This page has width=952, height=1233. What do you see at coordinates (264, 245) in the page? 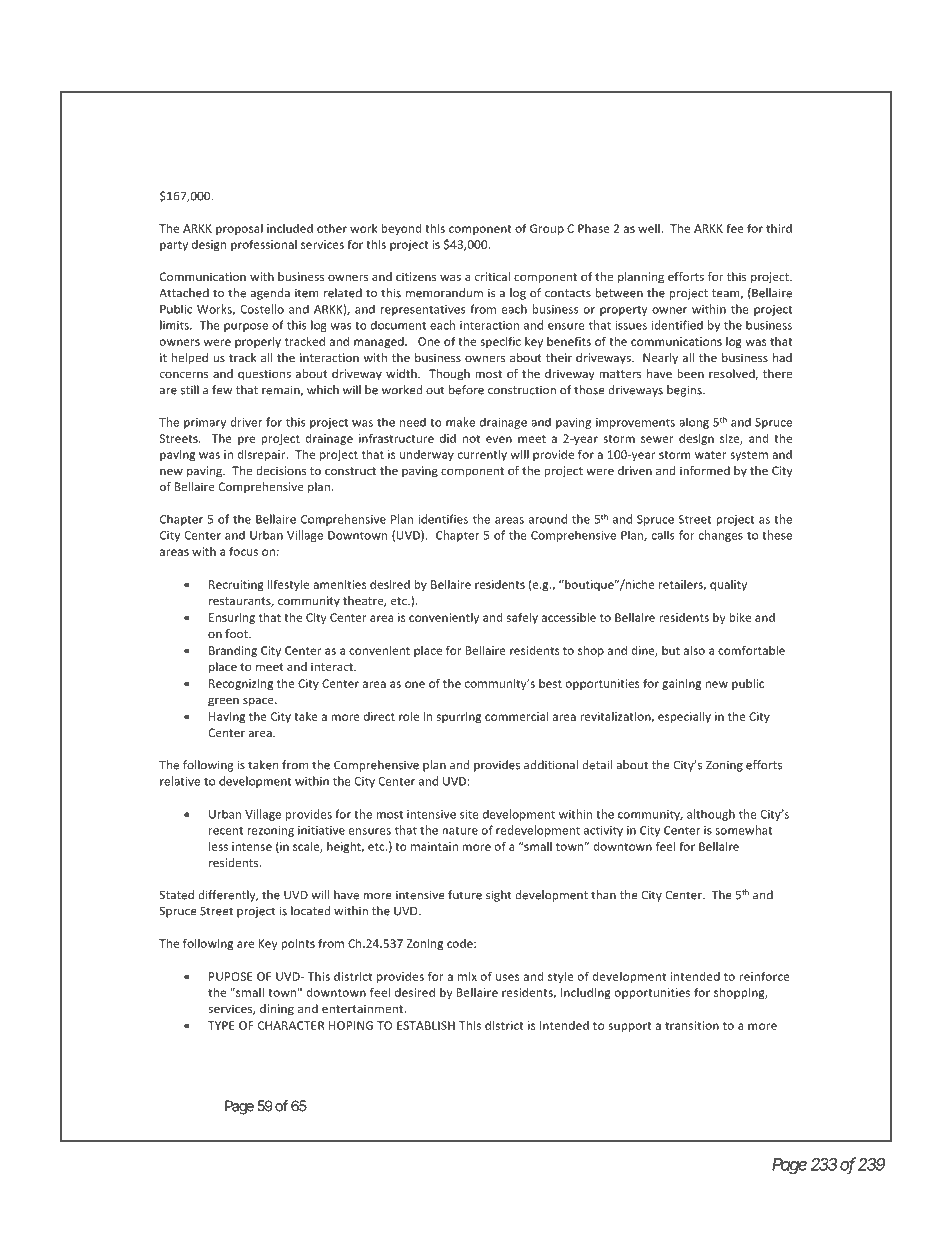
I see `professional` at bounding box center [264, 245].
